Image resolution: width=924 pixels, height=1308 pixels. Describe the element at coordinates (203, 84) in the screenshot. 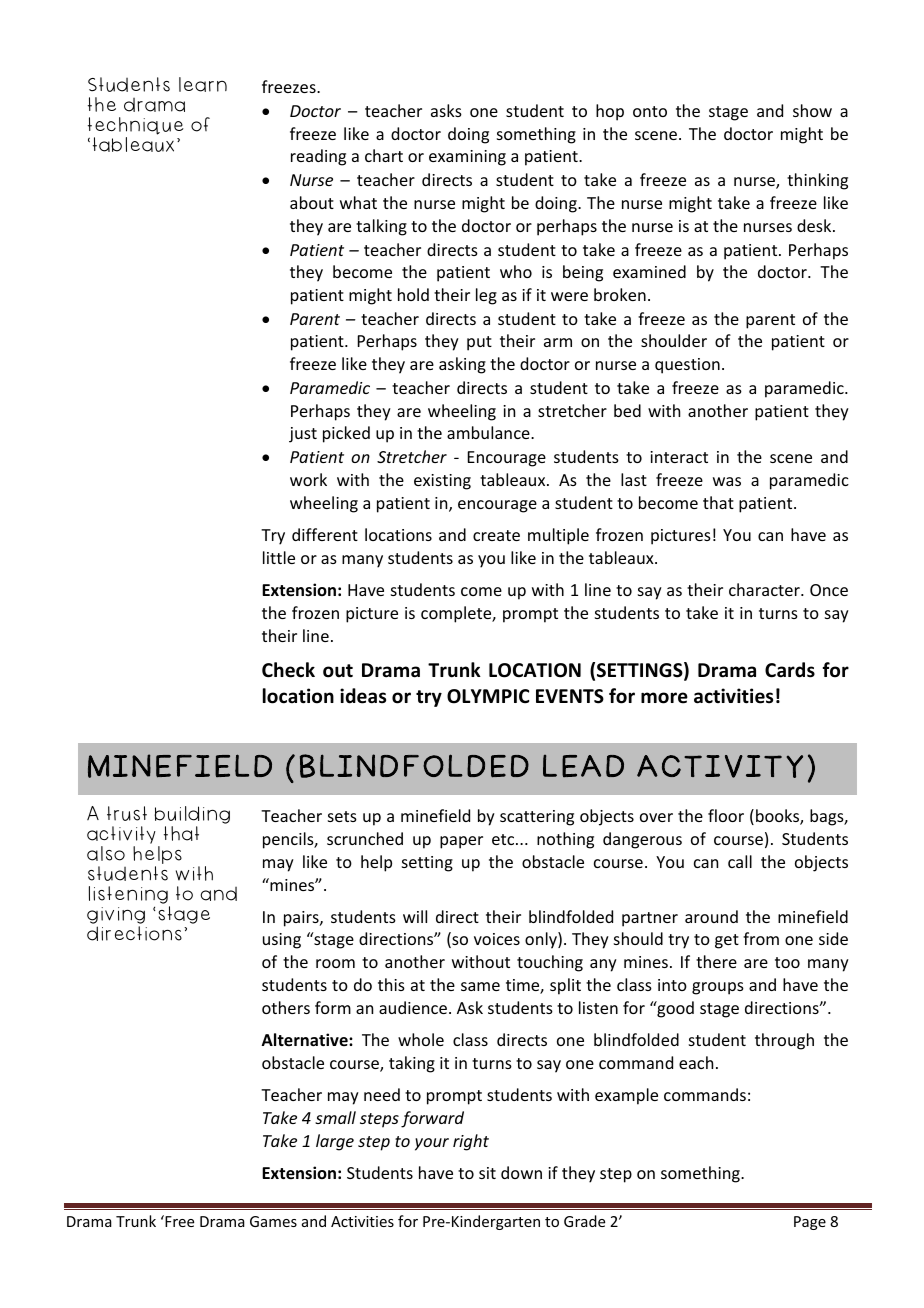

I see `learn` at that location.
